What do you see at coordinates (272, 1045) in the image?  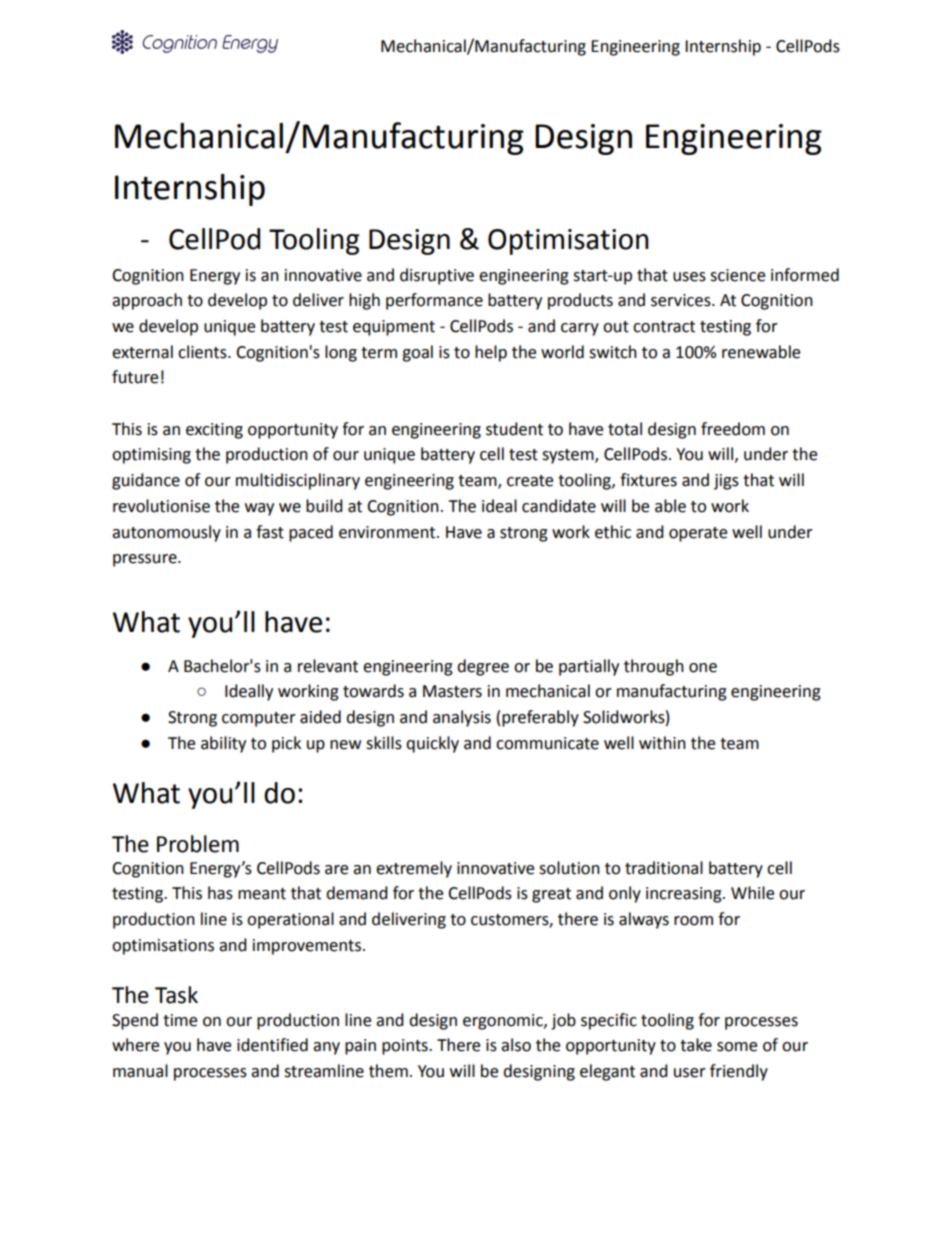 I see `identified` at bounding box center [272, 1045].
